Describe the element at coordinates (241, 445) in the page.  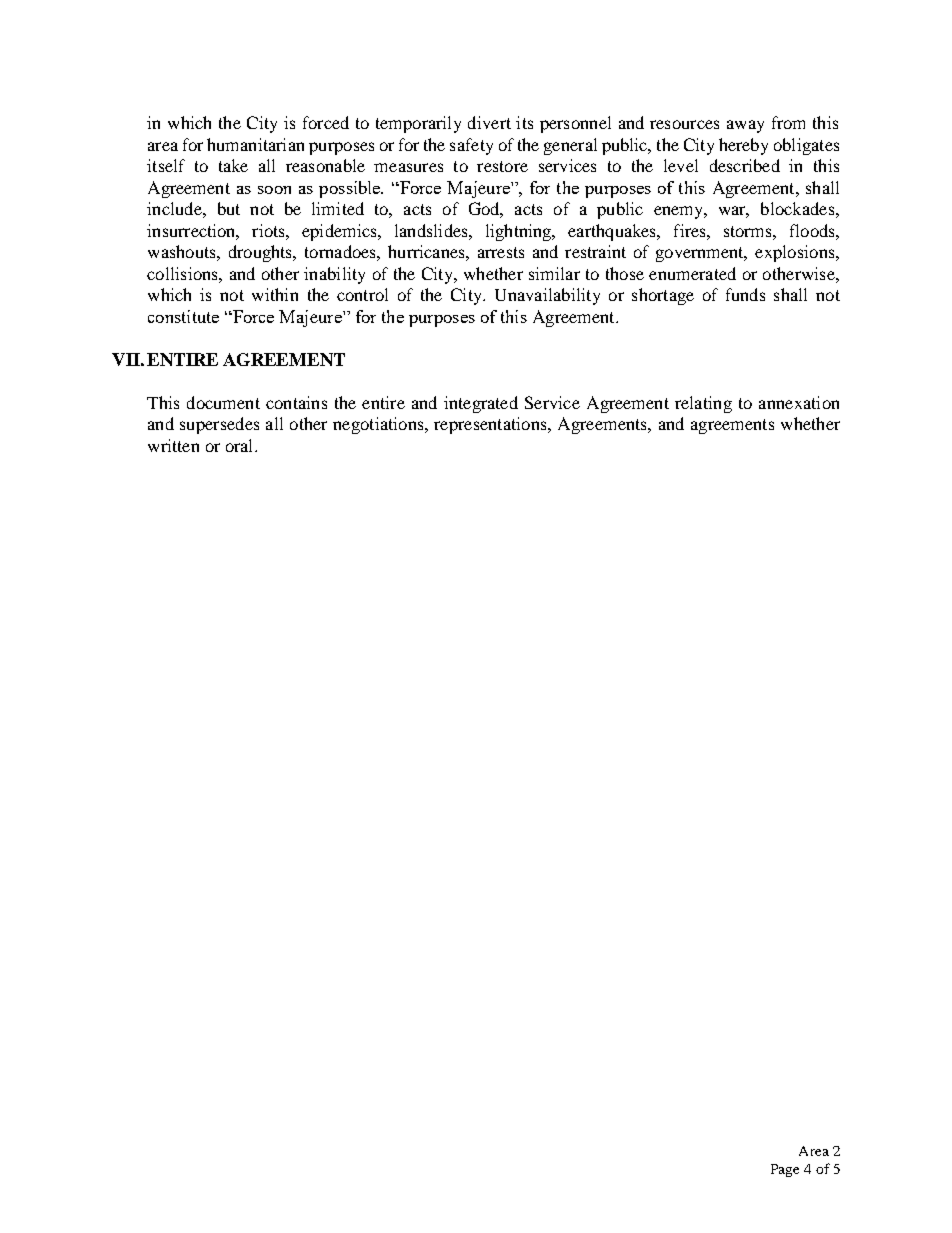
I see `oral` at that location.
